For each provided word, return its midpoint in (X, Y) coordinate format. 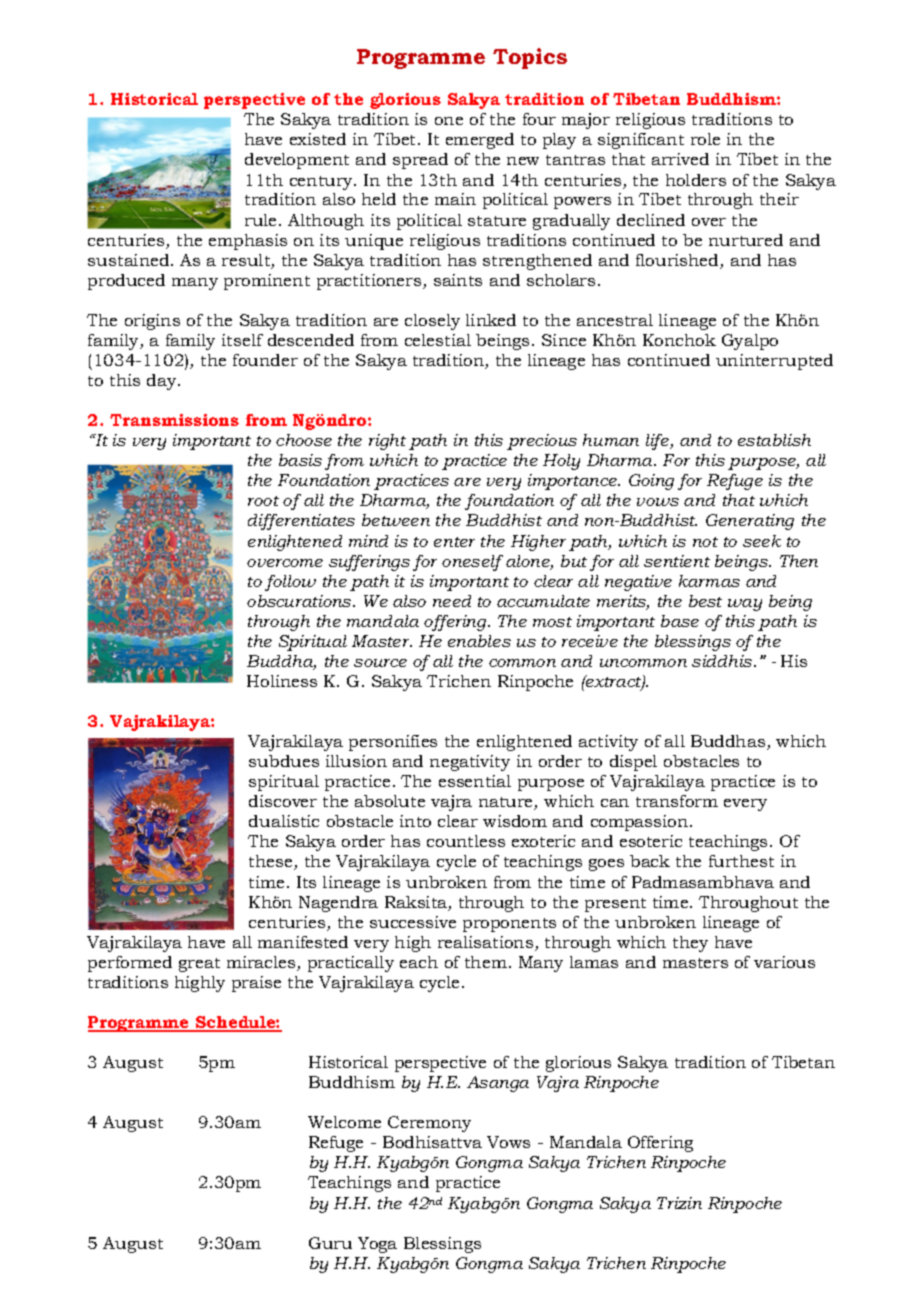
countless (466, 841)
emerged (480, 141)
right (387, 442)
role (705, 139)
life (659, 442)
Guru (330, 1243)
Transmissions (174, 420)
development (297, 161)
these (272, 862)
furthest (741, 861)
